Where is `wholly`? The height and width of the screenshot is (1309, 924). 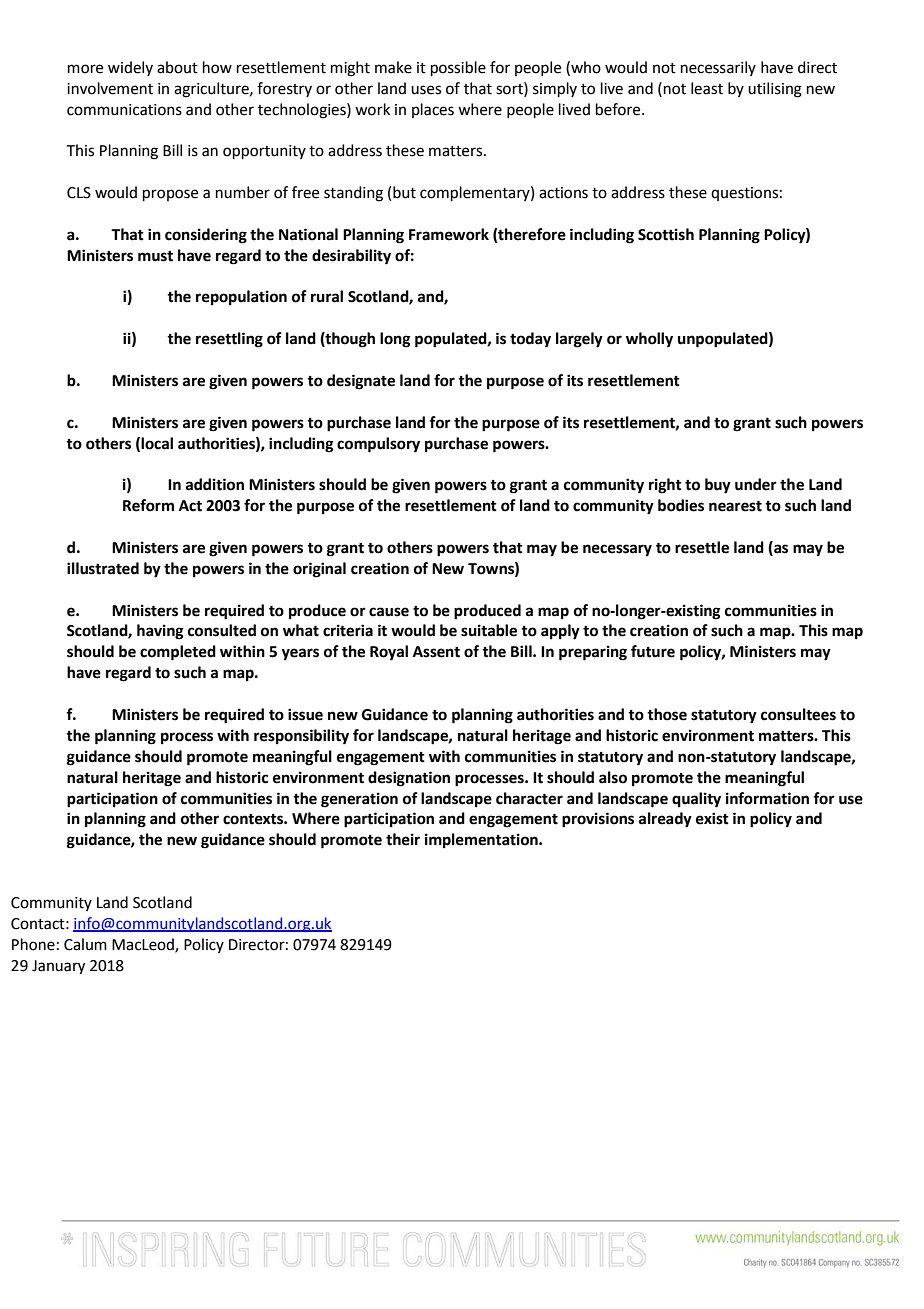 wholly is located at coordinates (649, 340).
